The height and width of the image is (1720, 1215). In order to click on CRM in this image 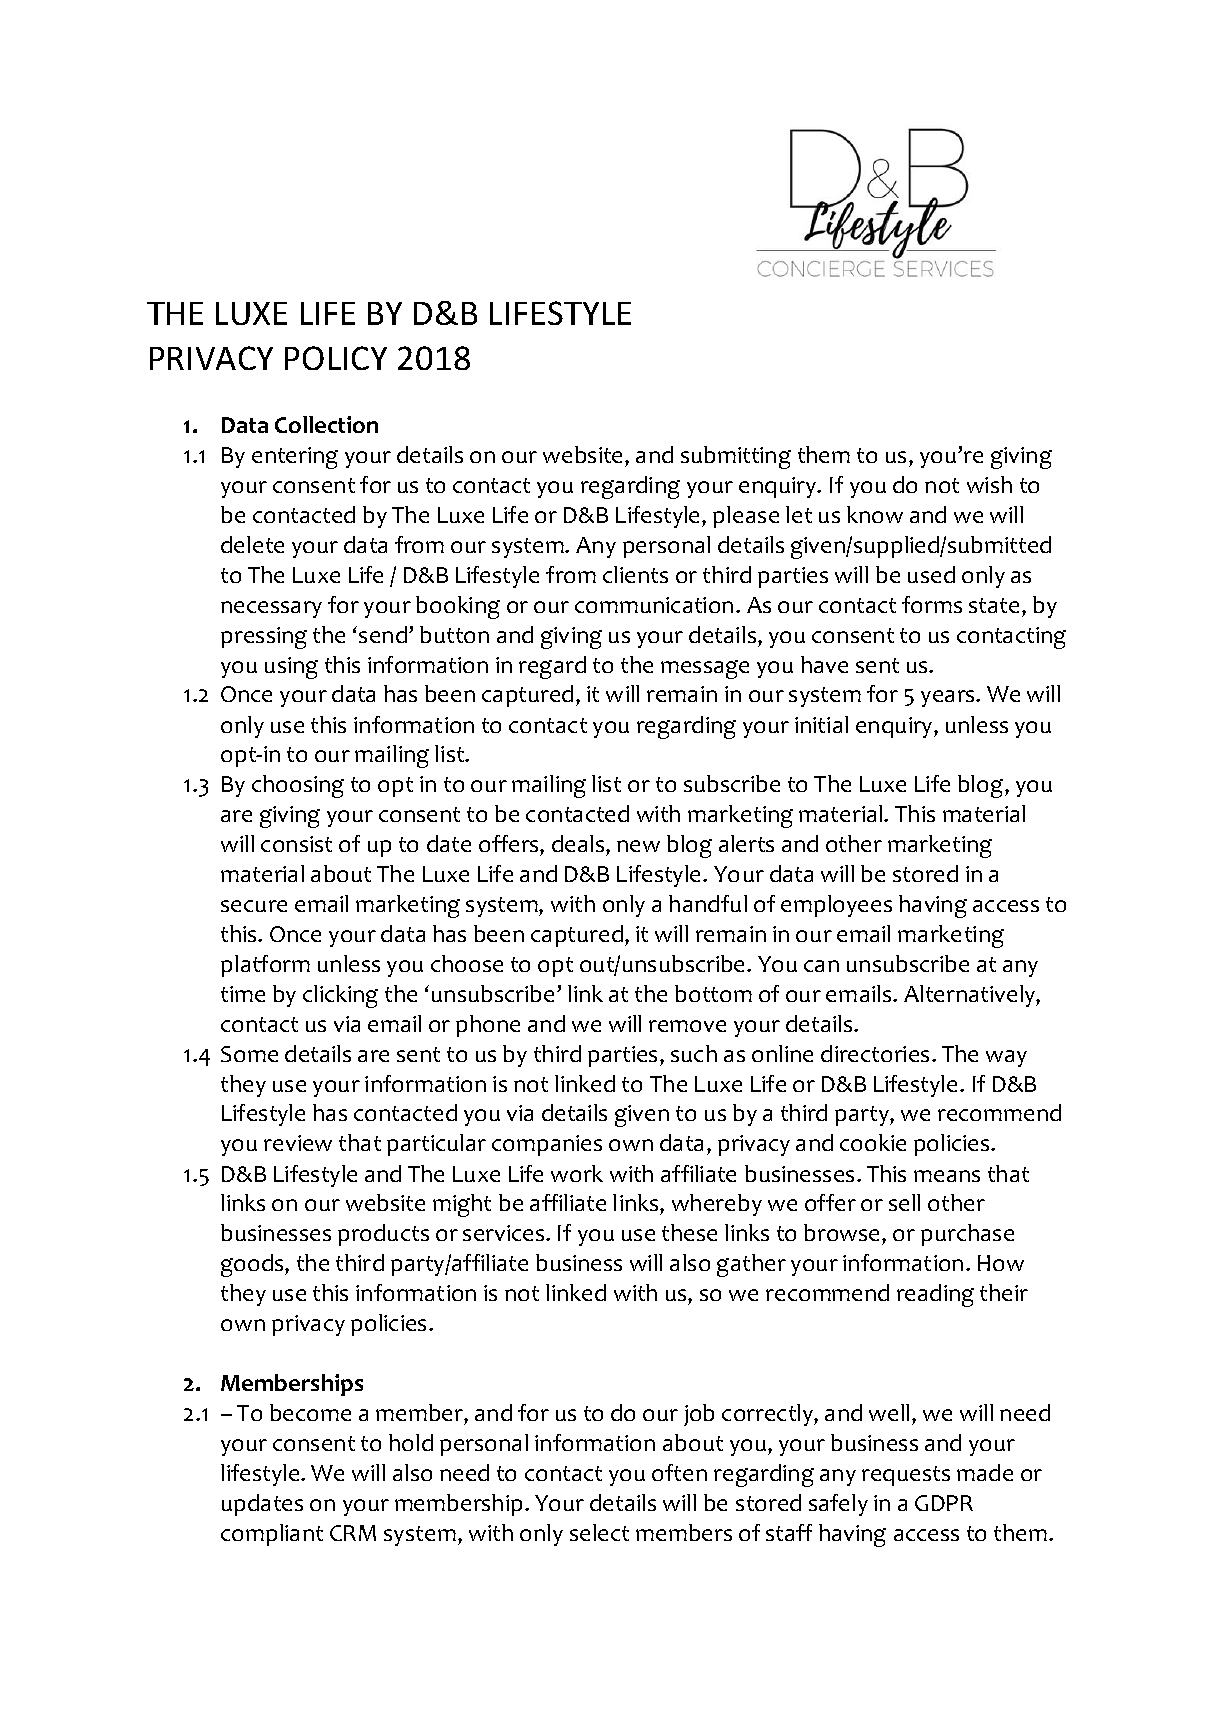, I will do `click(353, 1533)`.
